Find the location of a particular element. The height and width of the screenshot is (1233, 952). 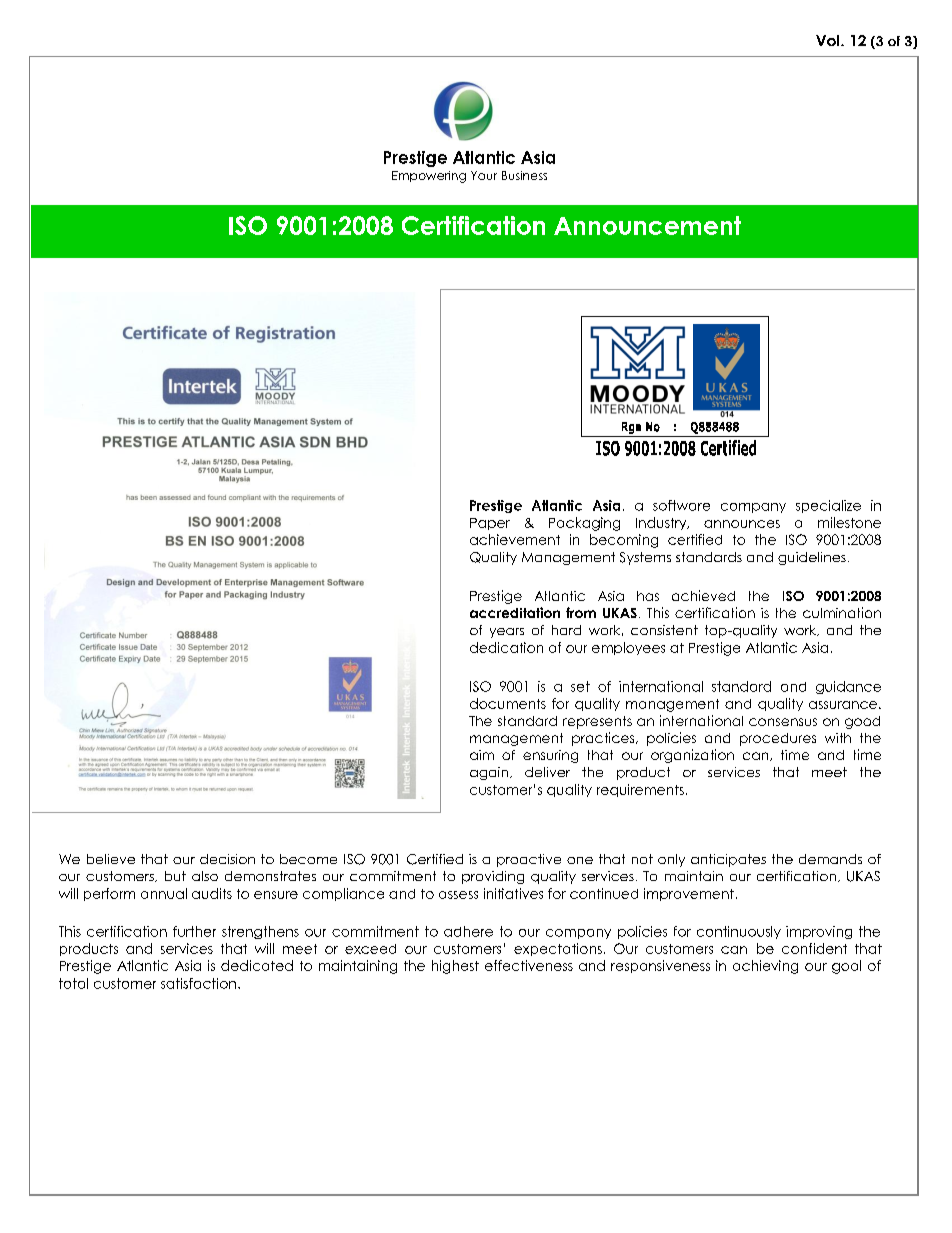

Your is located at coordinates (484, 175).
